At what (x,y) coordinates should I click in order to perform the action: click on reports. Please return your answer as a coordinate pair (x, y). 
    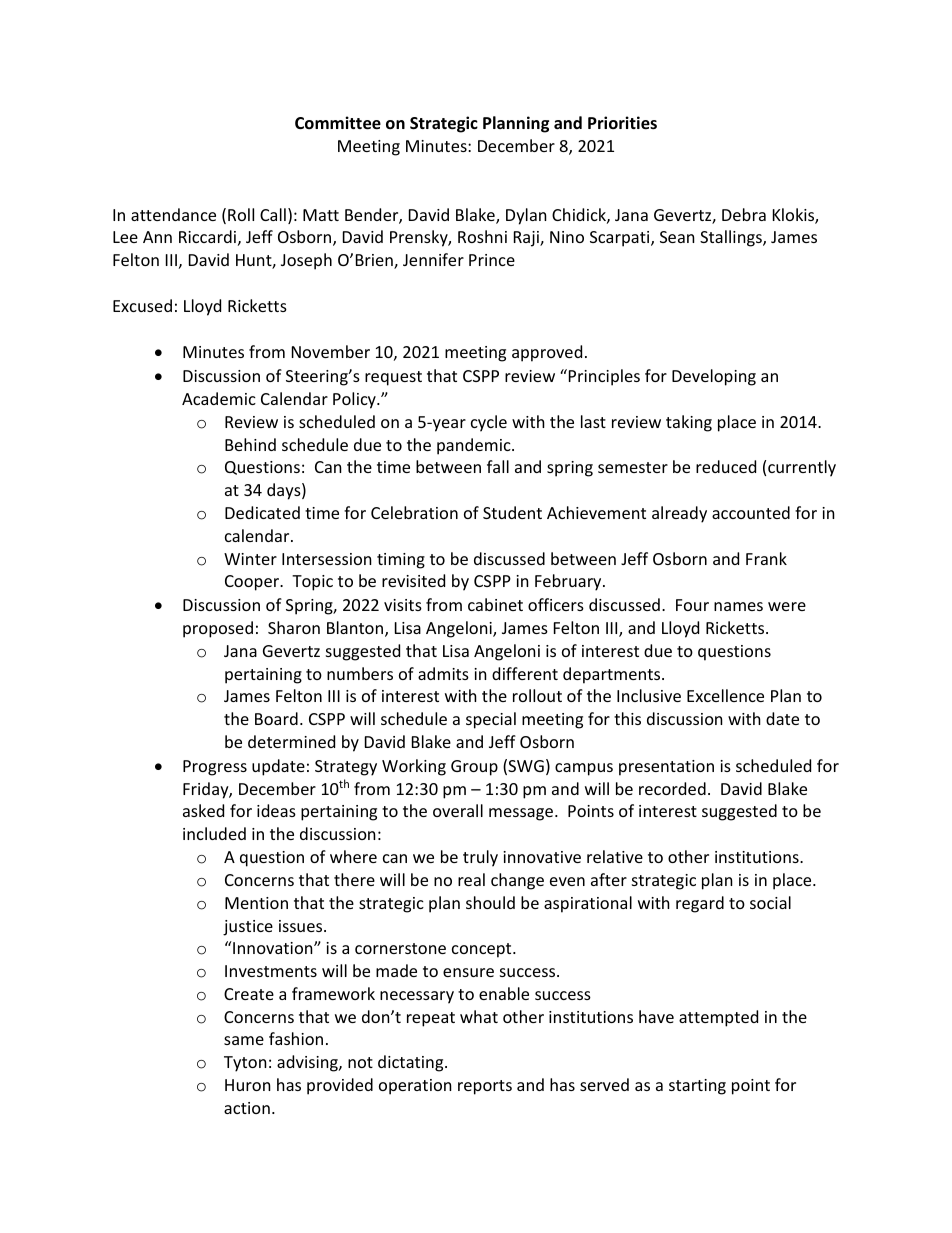
    Looking at the image, I should click on (485, 1087).
